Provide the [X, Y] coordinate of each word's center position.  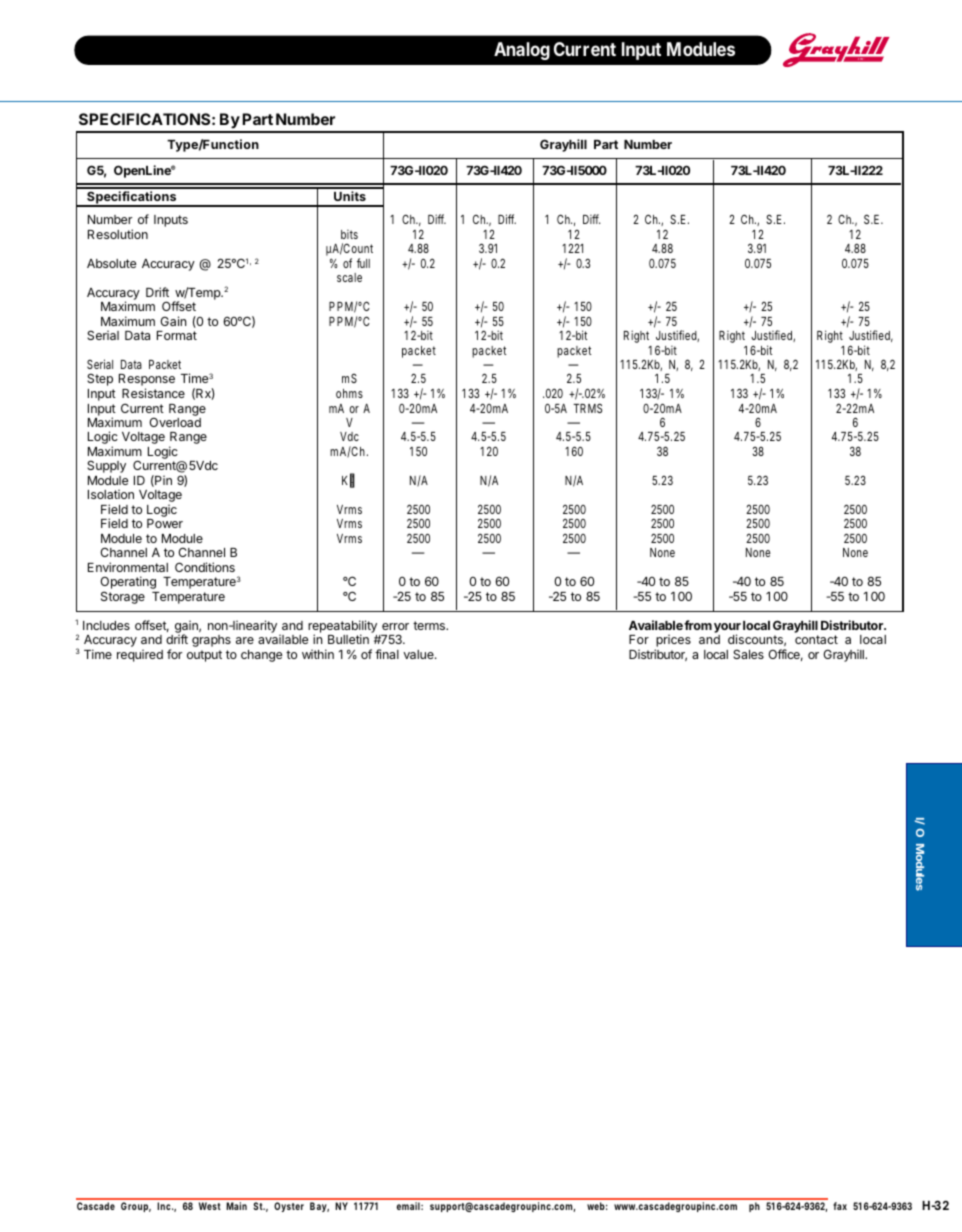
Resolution [118, 234]
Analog [522, 51]
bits [349, 234]
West [210, 1206]
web [597, 1206]
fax [840, 1206]
